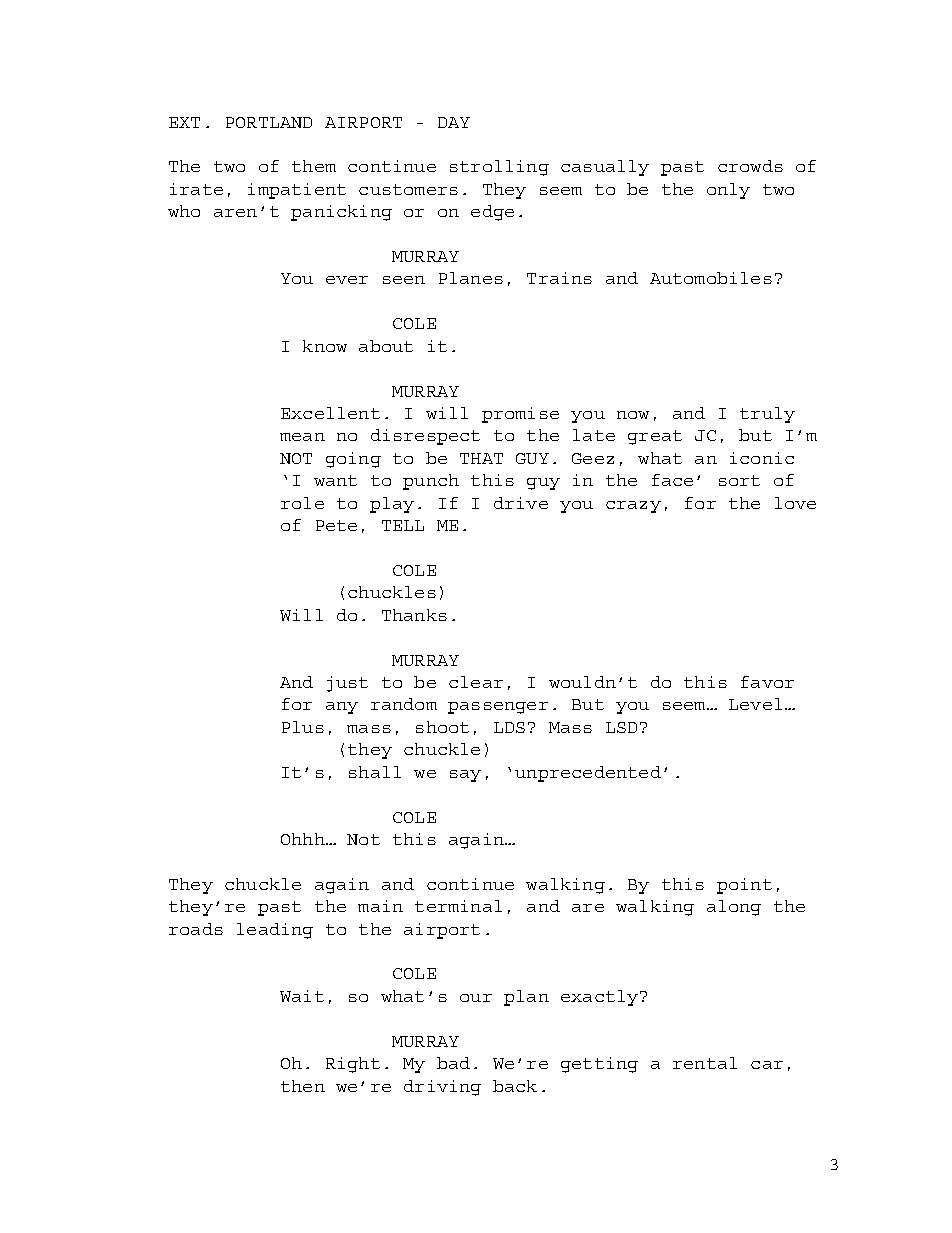 Image resolution: width=952 pixels, height=1233 pixels. What do you see at coordinates (453, 1063) in the document?
I see `bad` at bounding box center [453, 1063].
